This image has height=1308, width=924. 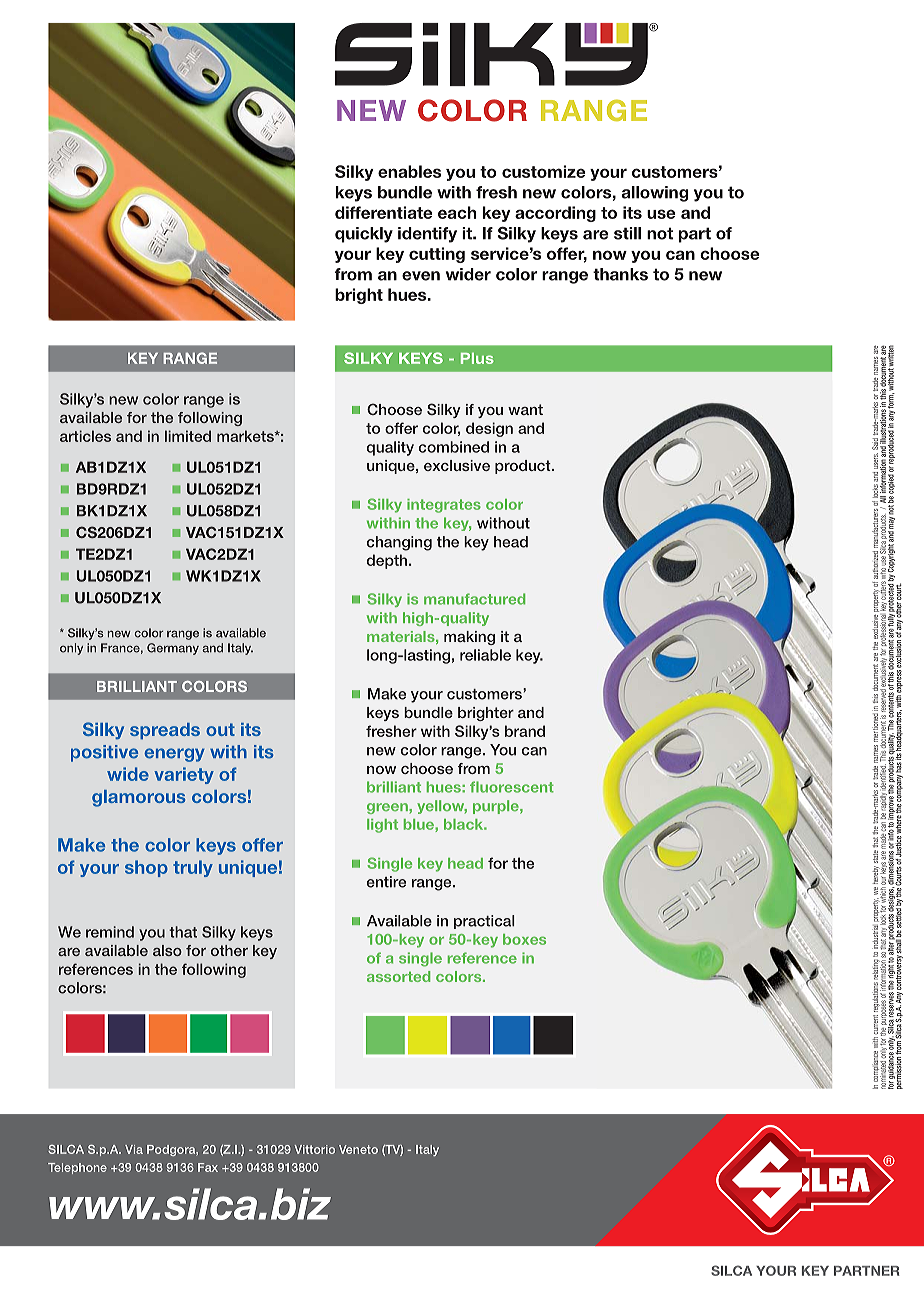 I want to click on brand, so click(x=525, y=731).
